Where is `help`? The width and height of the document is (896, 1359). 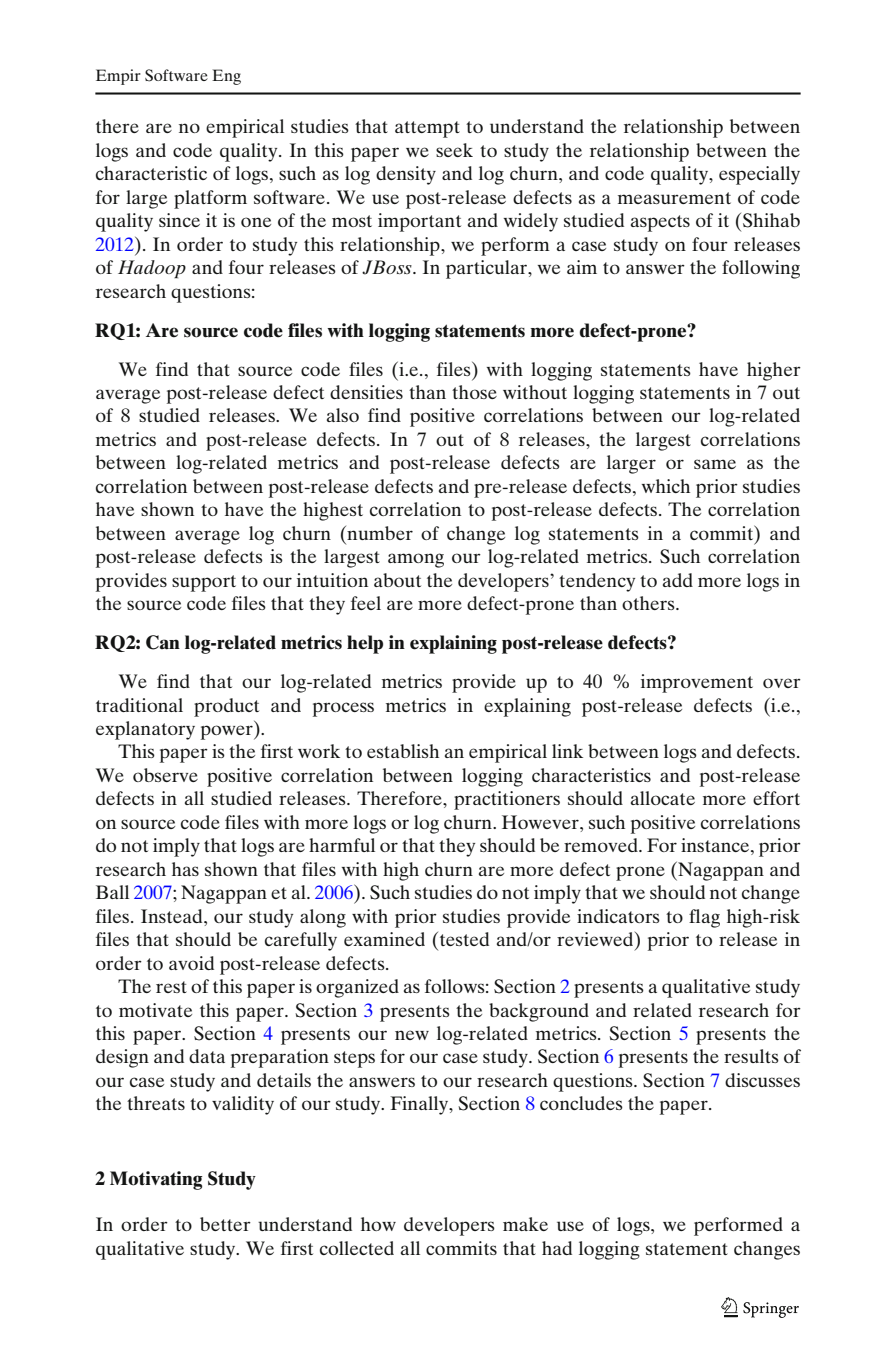 help is located at coordinates (365, 644).
